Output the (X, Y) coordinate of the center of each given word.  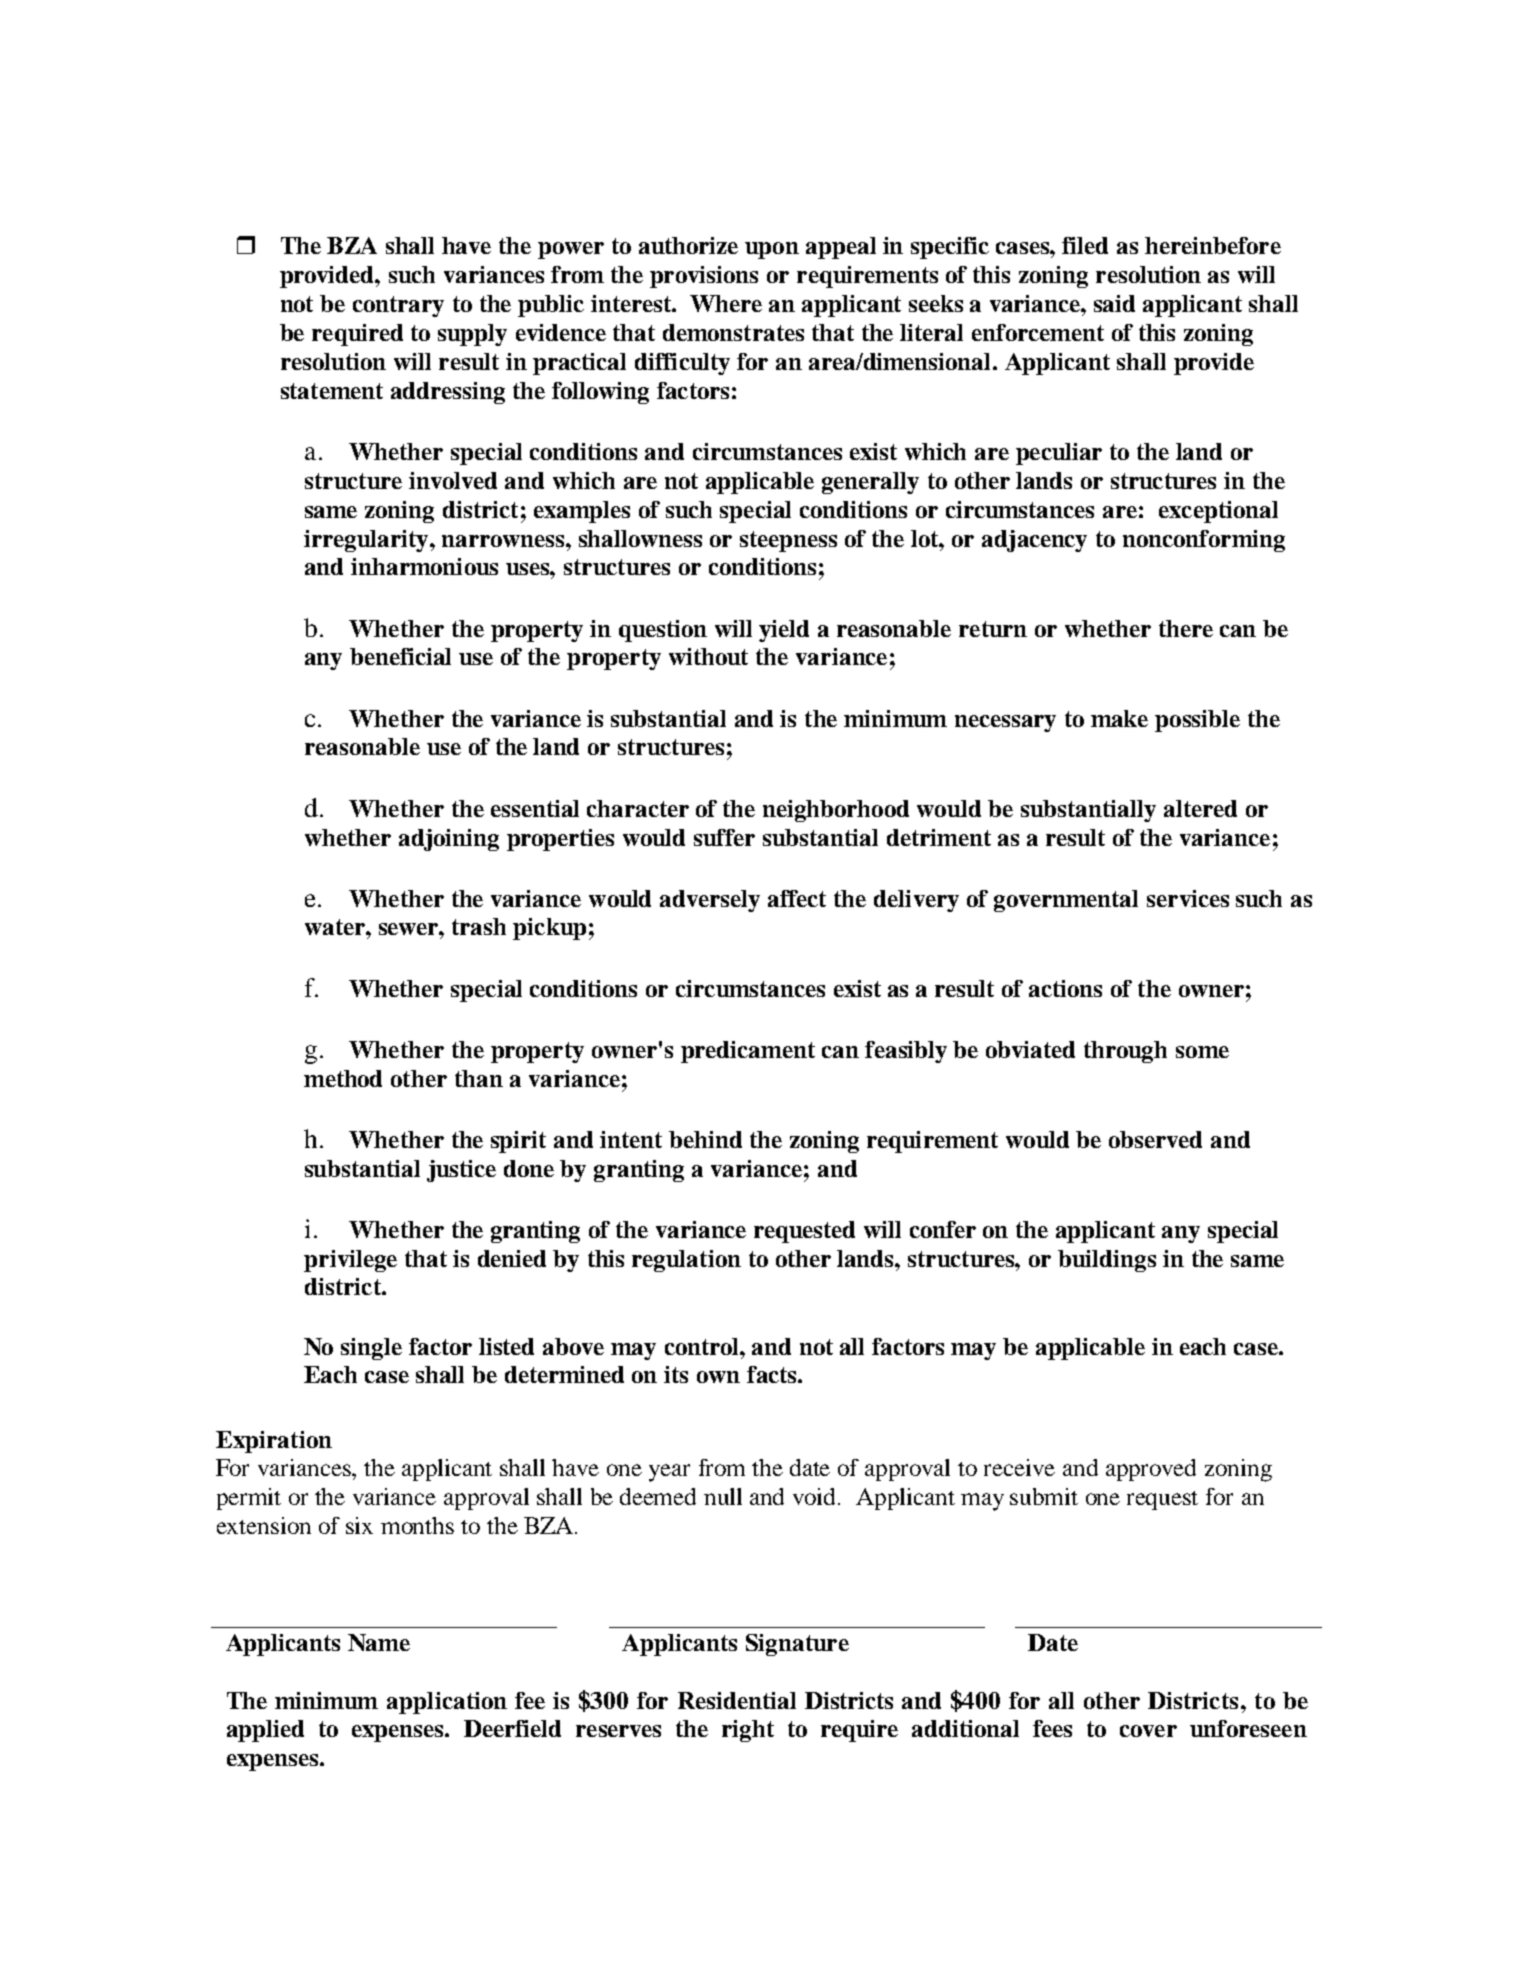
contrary (398, 306)
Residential (737, 1700)
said (1114, 303)
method (343, 1078)
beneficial (400, 656)
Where (726, 303)
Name (379, 1642)
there (1186, 628)
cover (1148, 1731)
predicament (748, 1052)
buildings (1107, 1261)
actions (1065, 988)
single (371, 1349)
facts (773, 1374)
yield (784, 631)
